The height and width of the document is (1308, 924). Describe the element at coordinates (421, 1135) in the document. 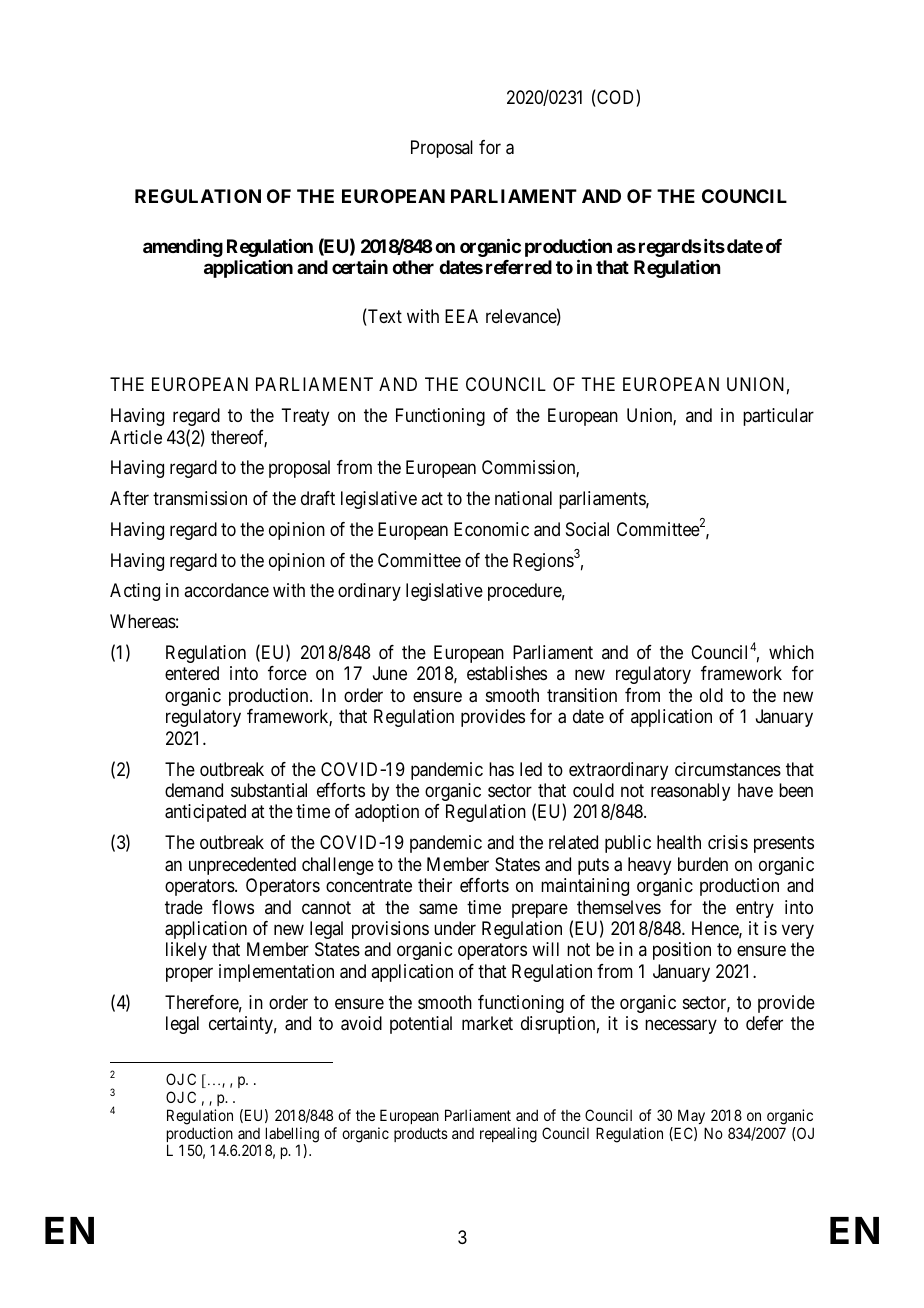

I see `products` at that location.
